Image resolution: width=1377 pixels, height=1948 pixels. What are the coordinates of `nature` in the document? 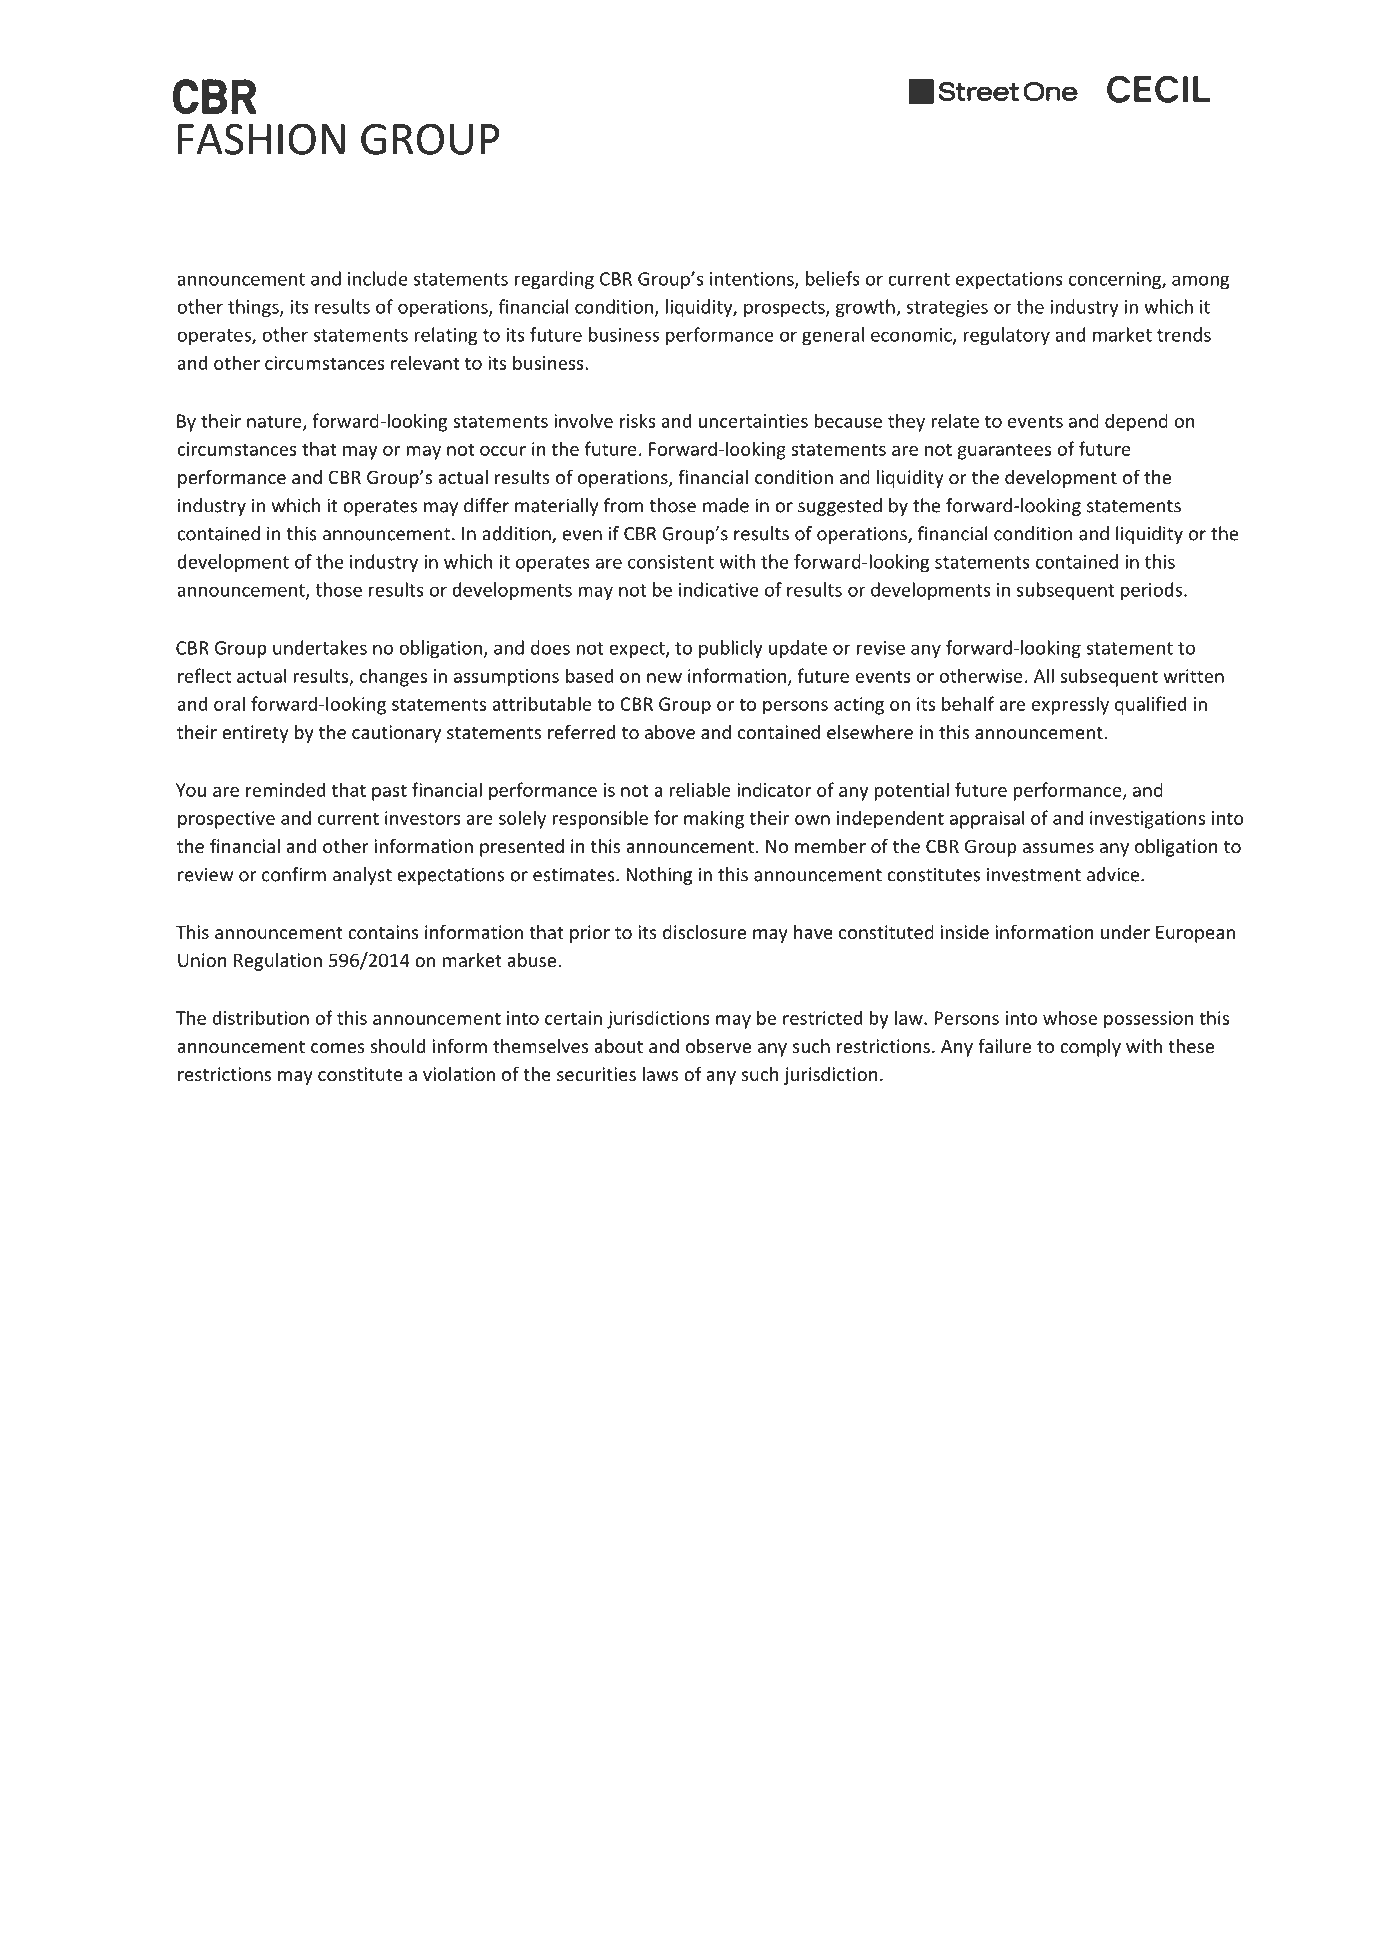 It's located at (275, 422).
